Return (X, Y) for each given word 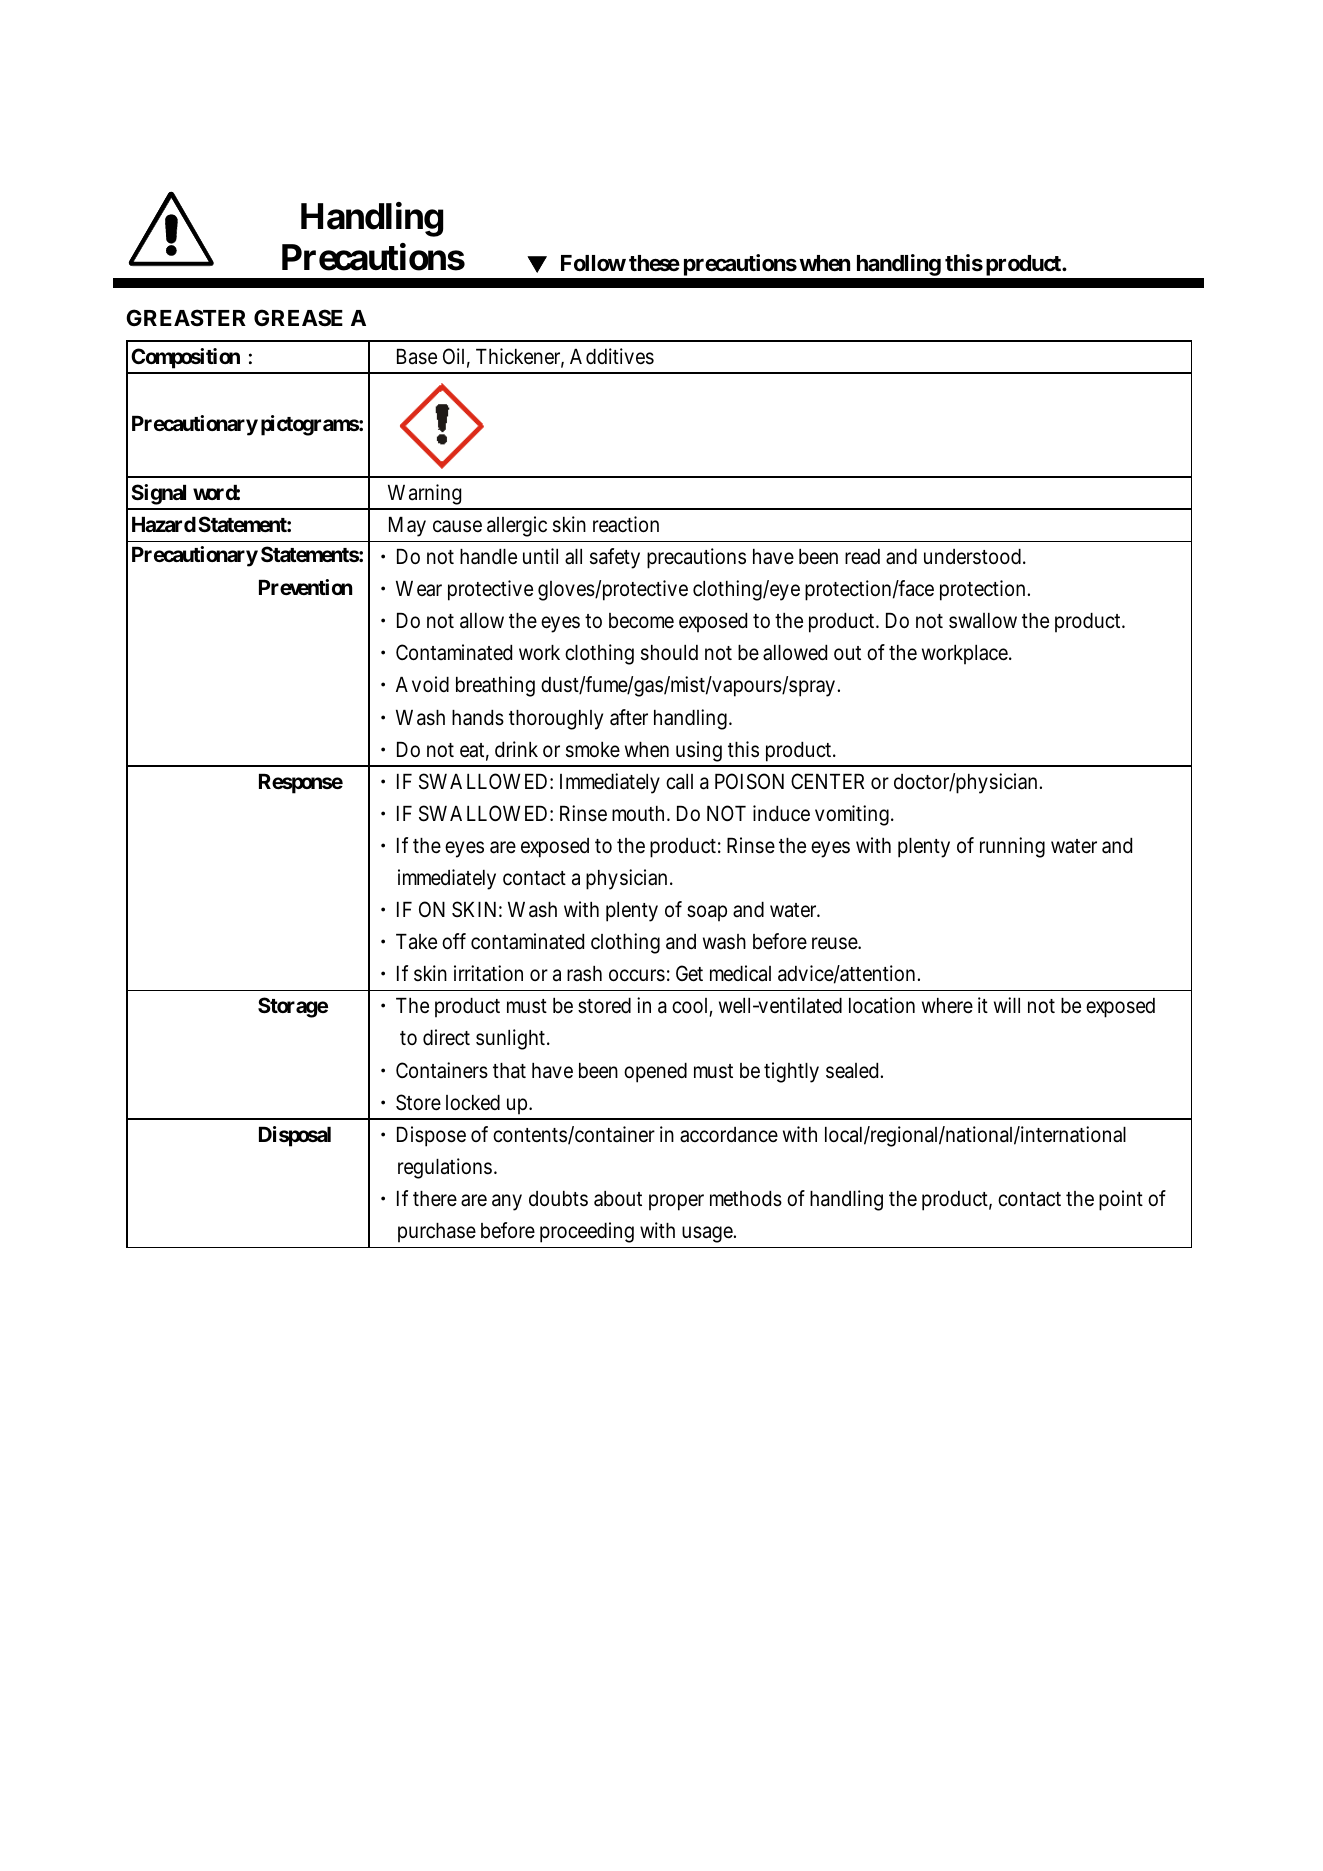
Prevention (305, 587)
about (618, 1199)
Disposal (295, 1136)
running (1012, 847)
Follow (593, 263)
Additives (612, 356)
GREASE (298, 317)
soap (707, 914)
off (454, 941)
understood (972, 557)
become (641, 621)
